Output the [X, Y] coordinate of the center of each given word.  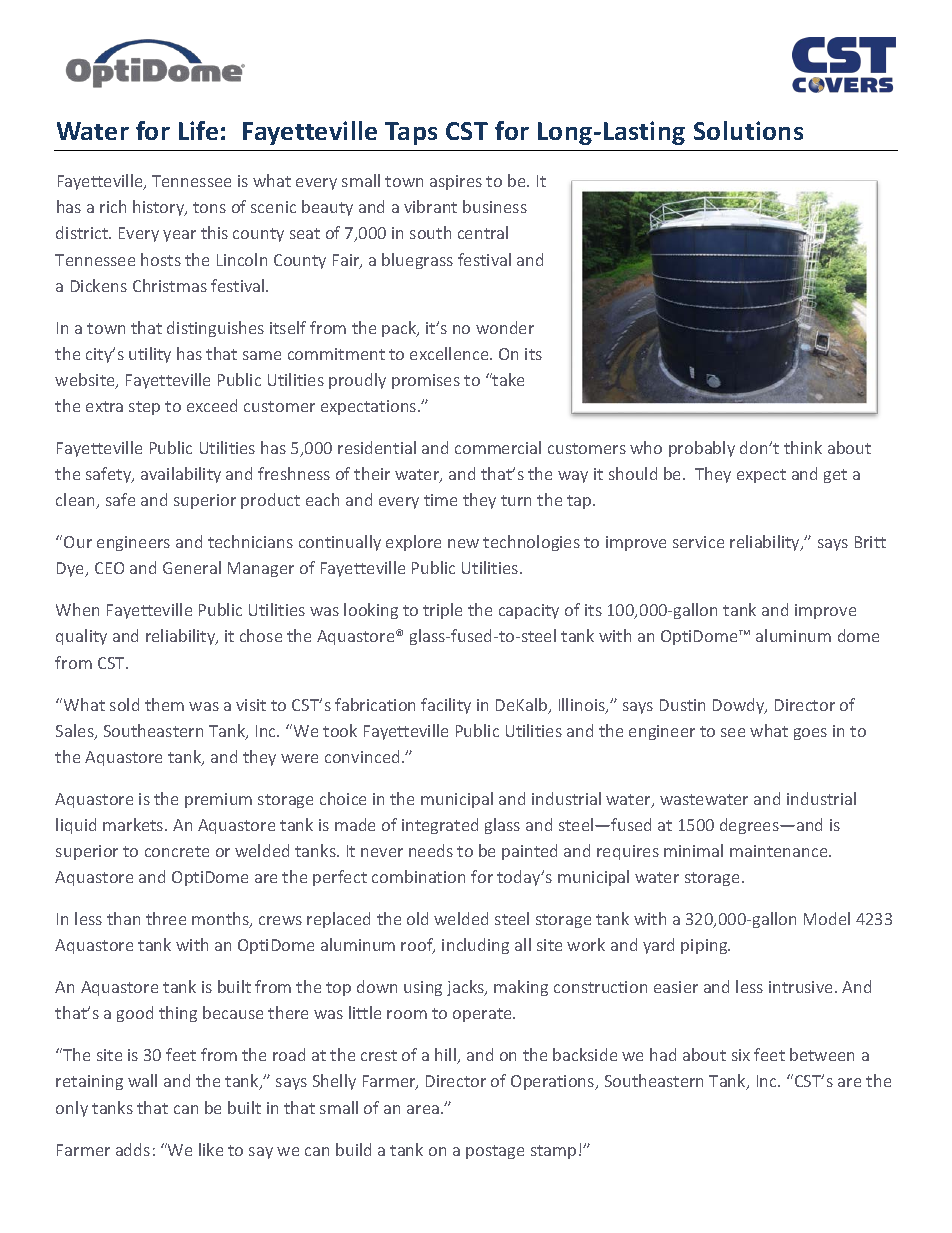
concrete [177, 851]
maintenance [780, 851]
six [741, 1055]
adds [133, 1149]
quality [81, 637]
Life [198, 130]
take [507, 379]
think [803, 447]
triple [442, 611]
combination [418, 876]
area [423, 1109]
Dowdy [740, 706]
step [144, 408]
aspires [456, 182]
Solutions [748, 130]
